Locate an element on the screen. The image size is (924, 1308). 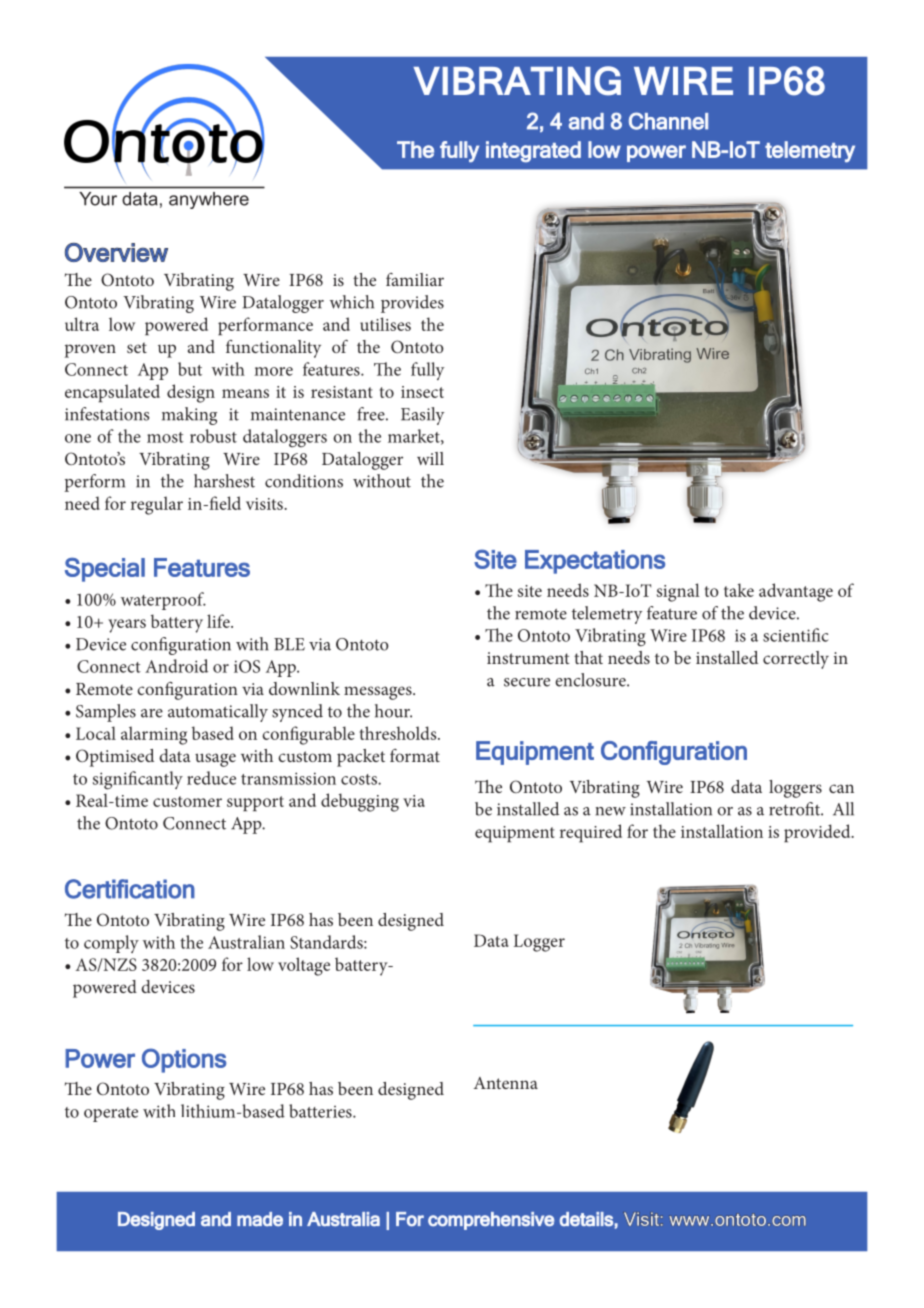
voltage is located at coordinates (304, 966).
